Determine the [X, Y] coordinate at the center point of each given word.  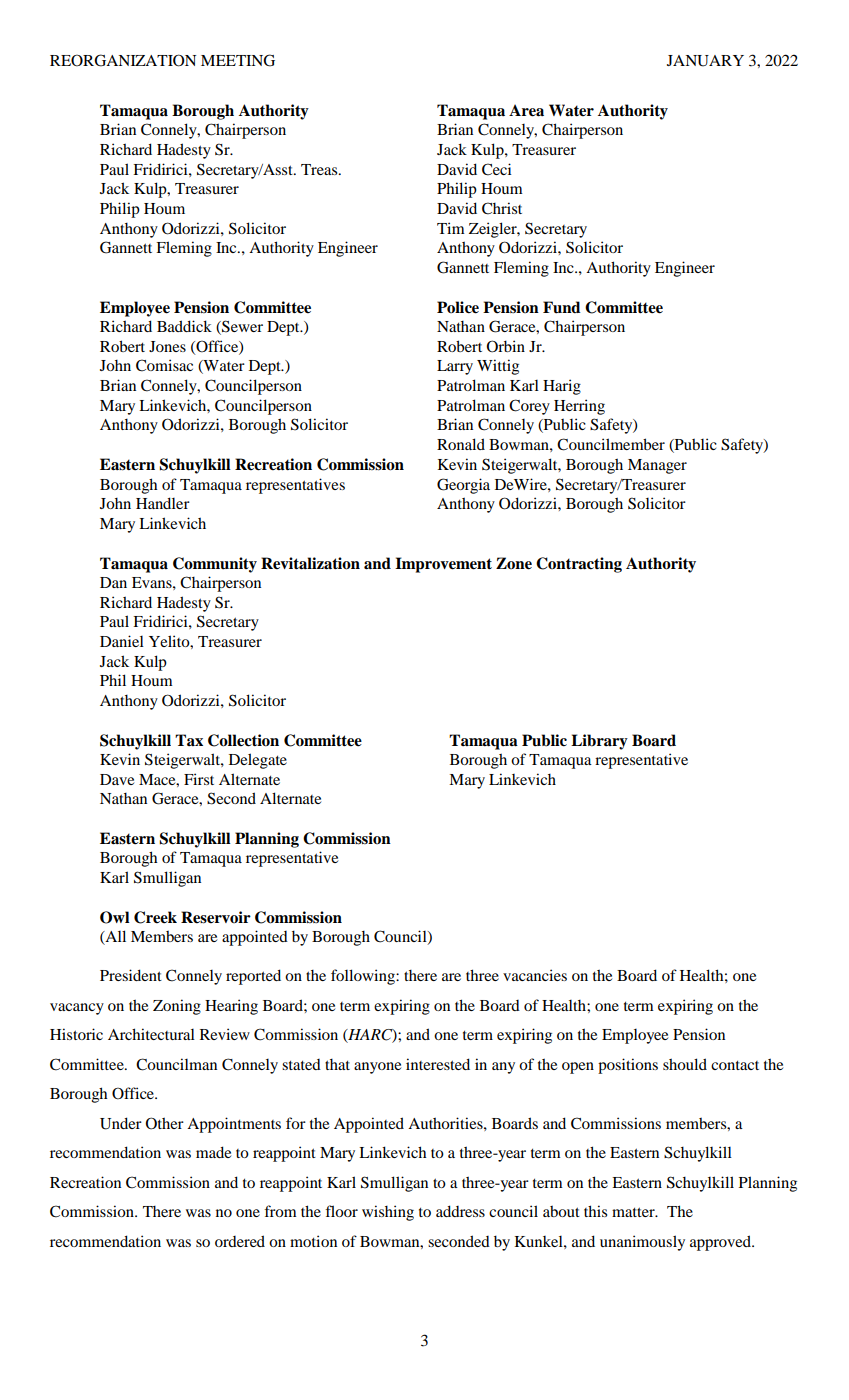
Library [599, 742]
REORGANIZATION [123, 60]
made [213, 1152]
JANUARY [705, 61]
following [364, 977]
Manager [657, 466]
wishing [388, 1213]
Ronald [461, 444]
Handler [163, 503]
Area [526, 110]
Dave [117, 779]
